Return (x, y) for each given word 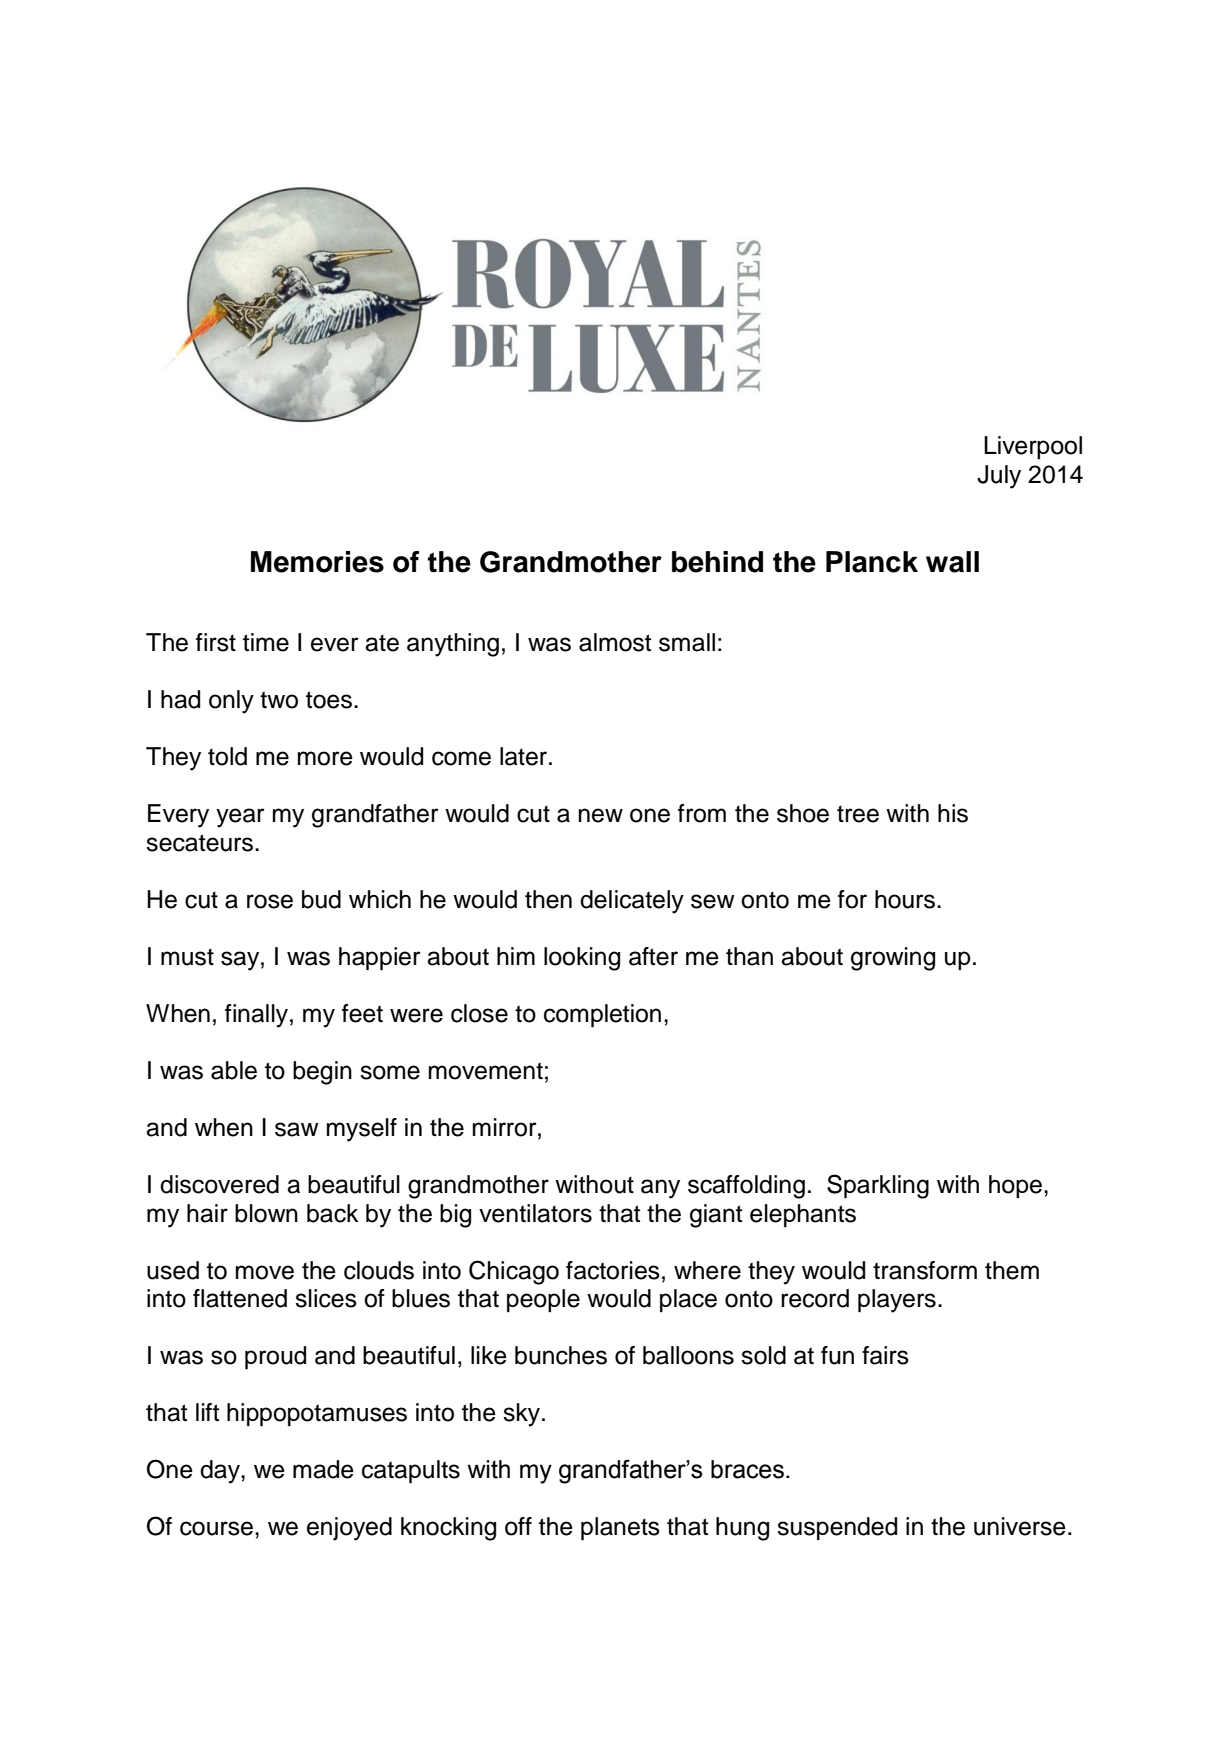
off (518, 1526)
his (953, 813)
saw (297, 1129)
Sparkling (878, 1186)
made (323, 1469)
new (601, 815)
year (240, 818)
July (999, 477)
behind (717, 562)
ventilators (535, 1213)
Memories (317, 562)
